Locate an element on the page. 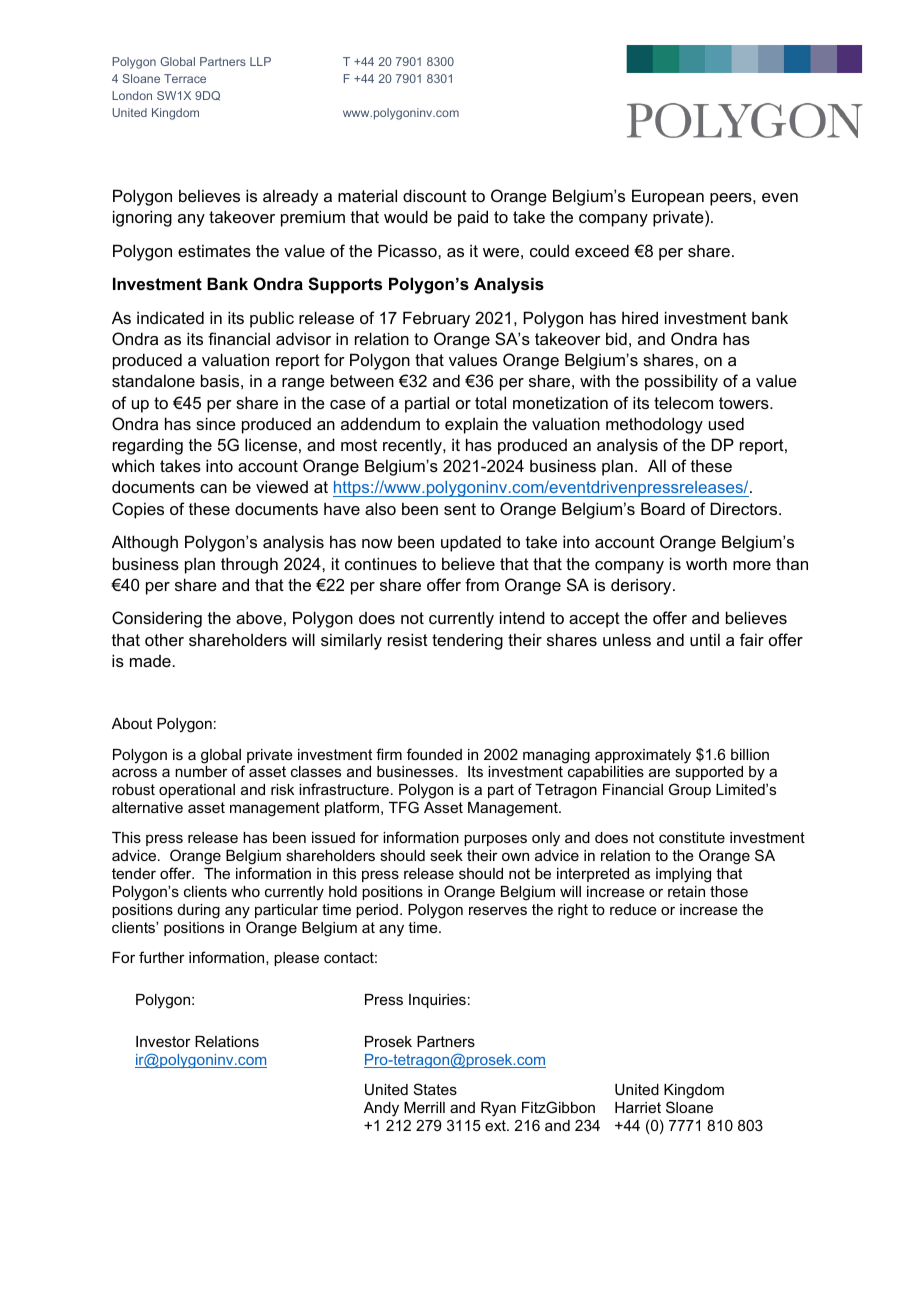 Image resolution: width=924 pixels, height=1308 pixels. Terrace is located at coordinates (185, 78).
